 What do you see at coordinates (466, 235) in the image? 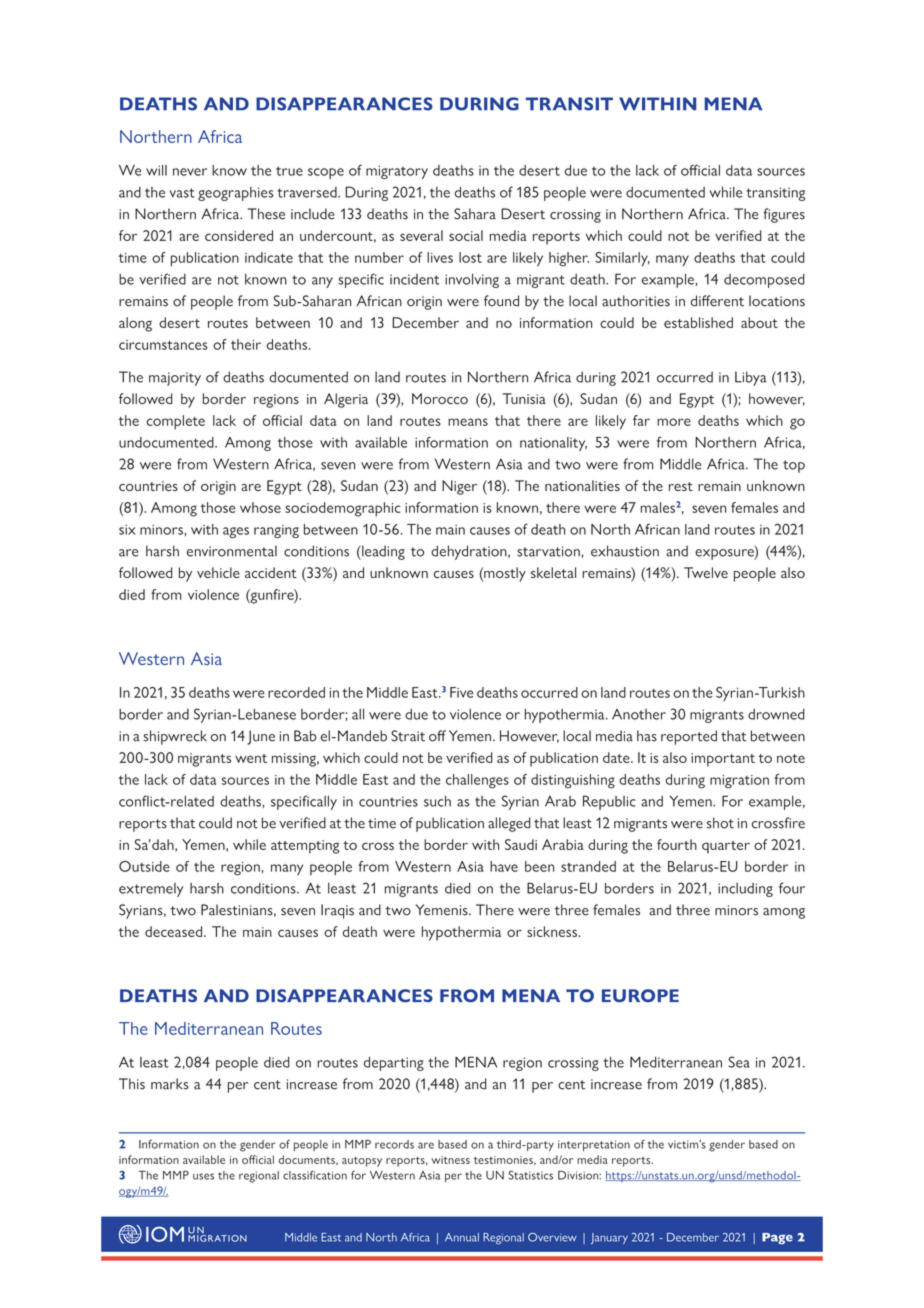
I see `social` at bounding box center [466, 235].
